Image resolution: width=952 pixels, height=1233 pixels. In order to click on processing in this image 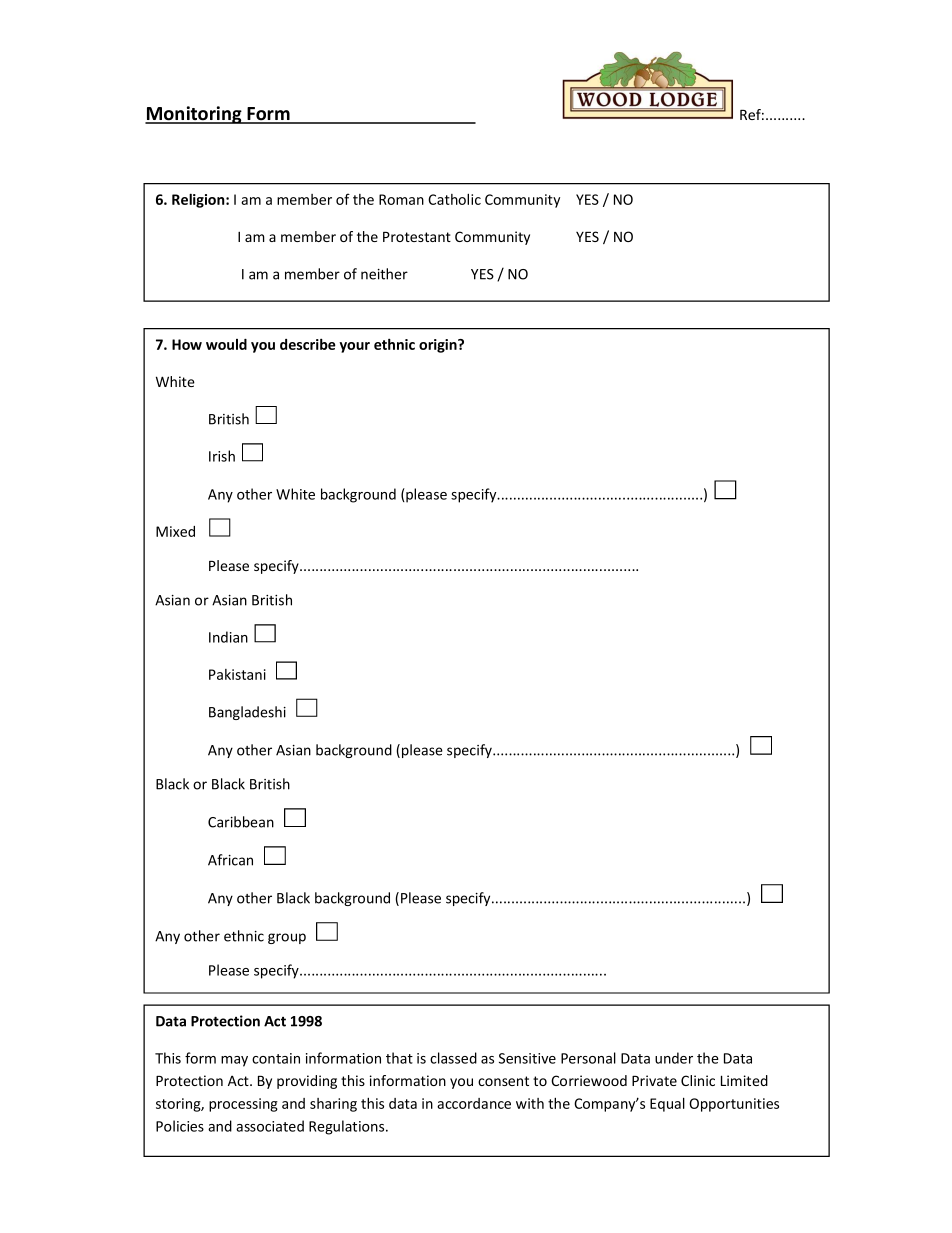, I will do `click(243, 1105)`.
